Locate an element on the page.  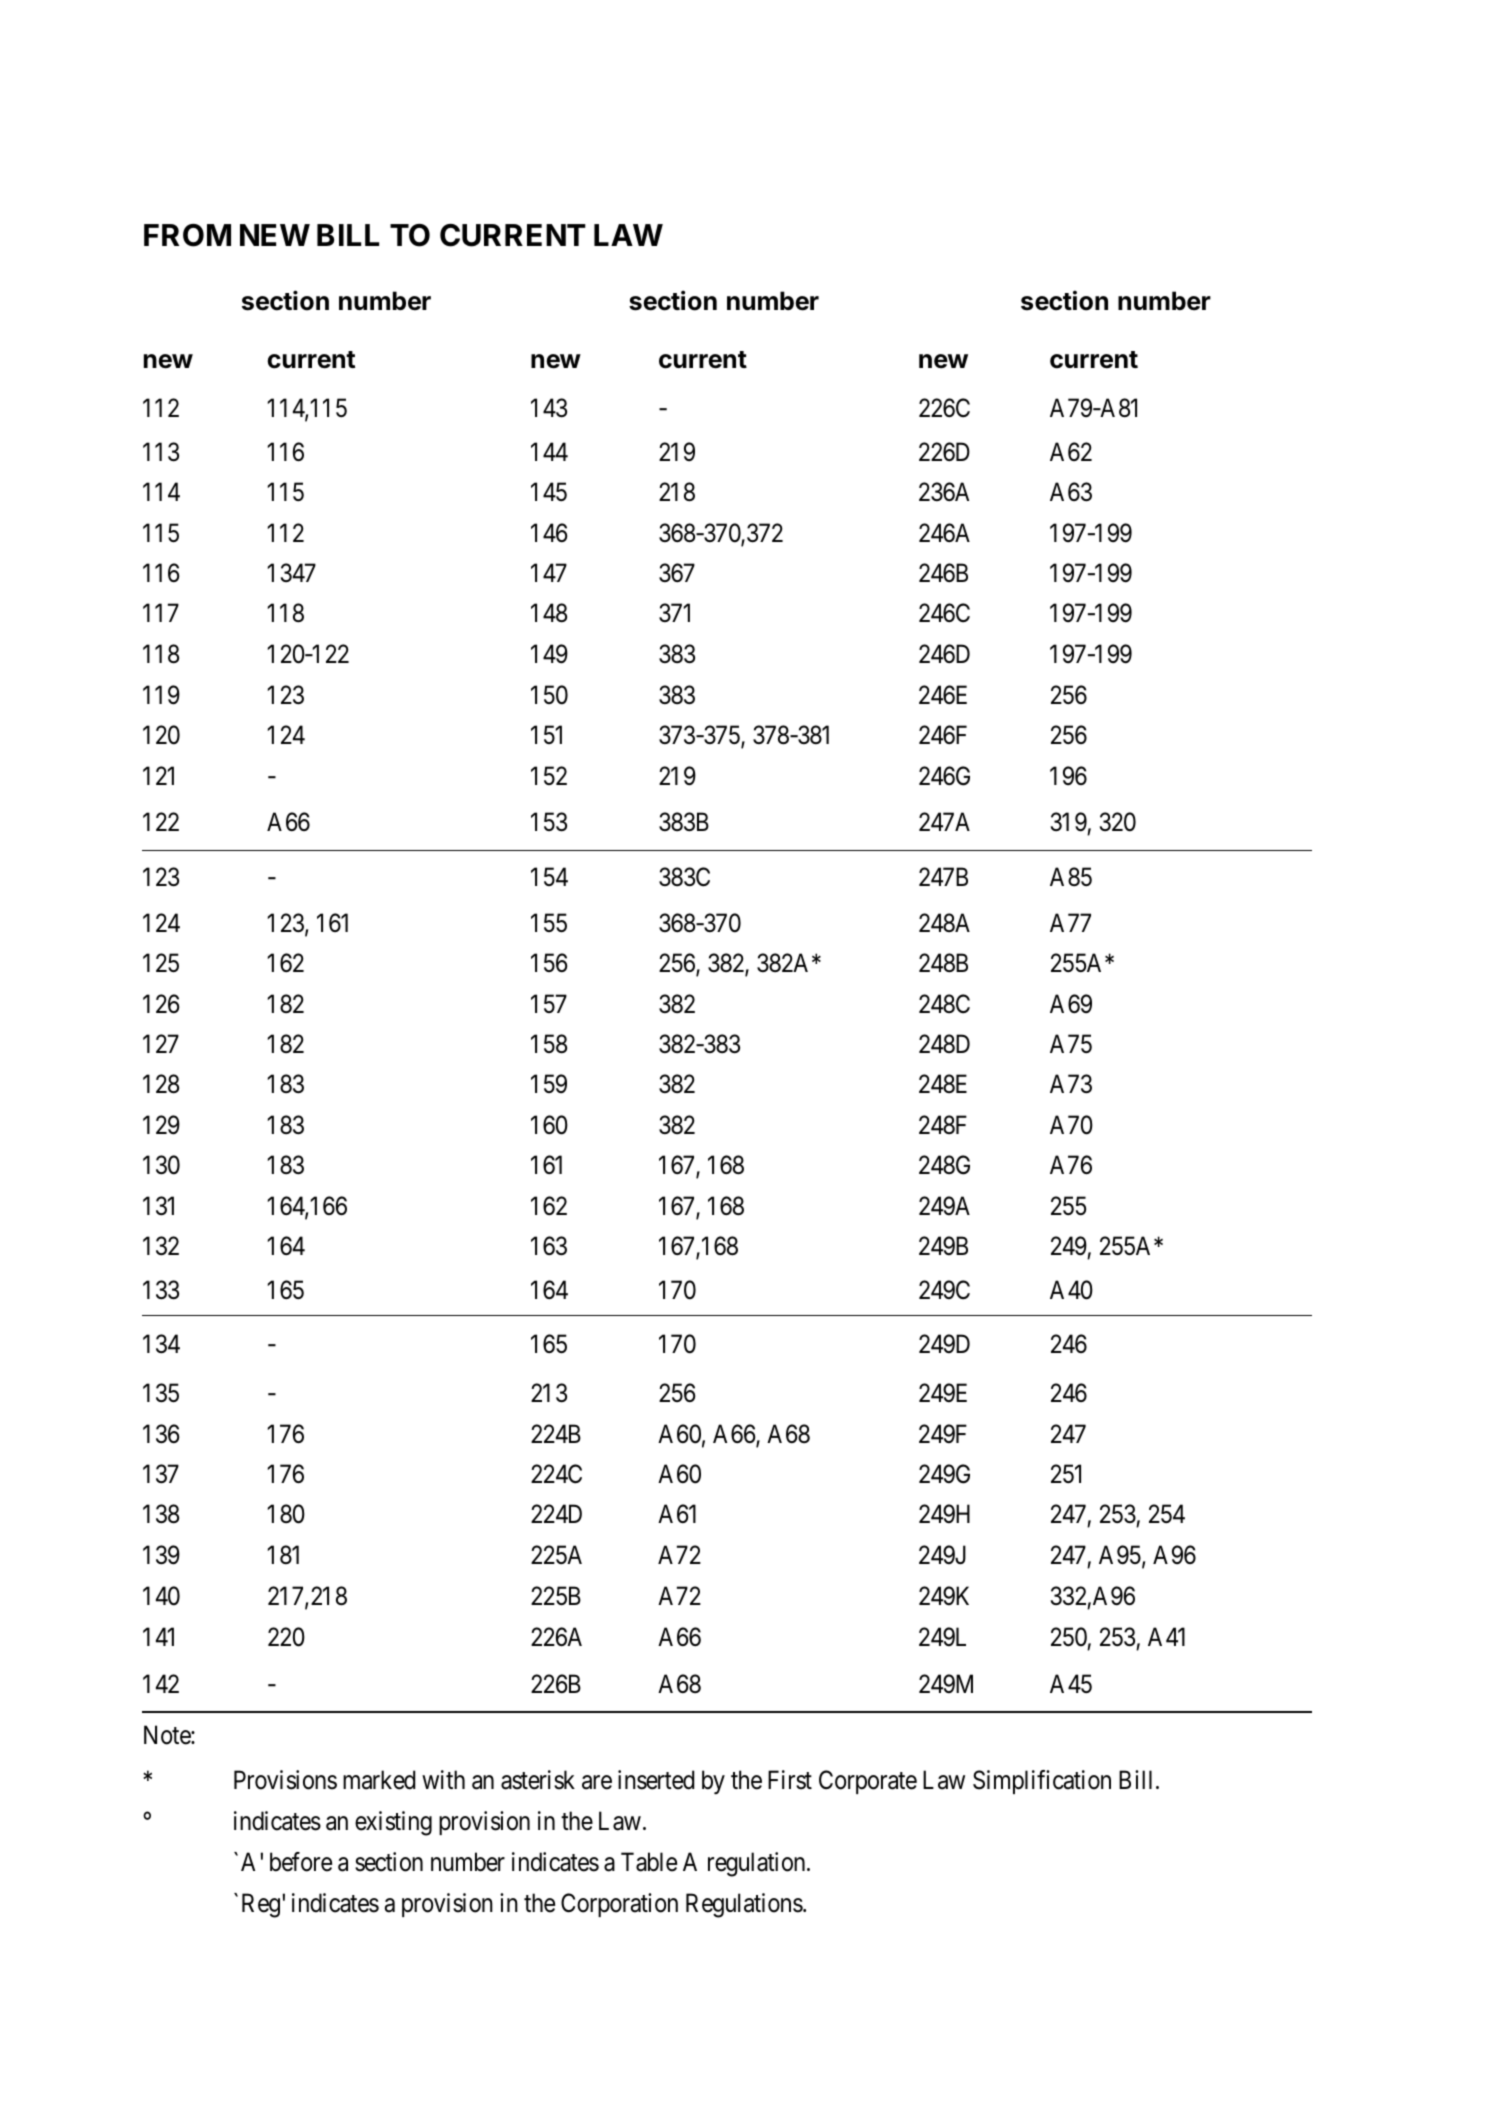
before is located at coordinates (301, 1862).
